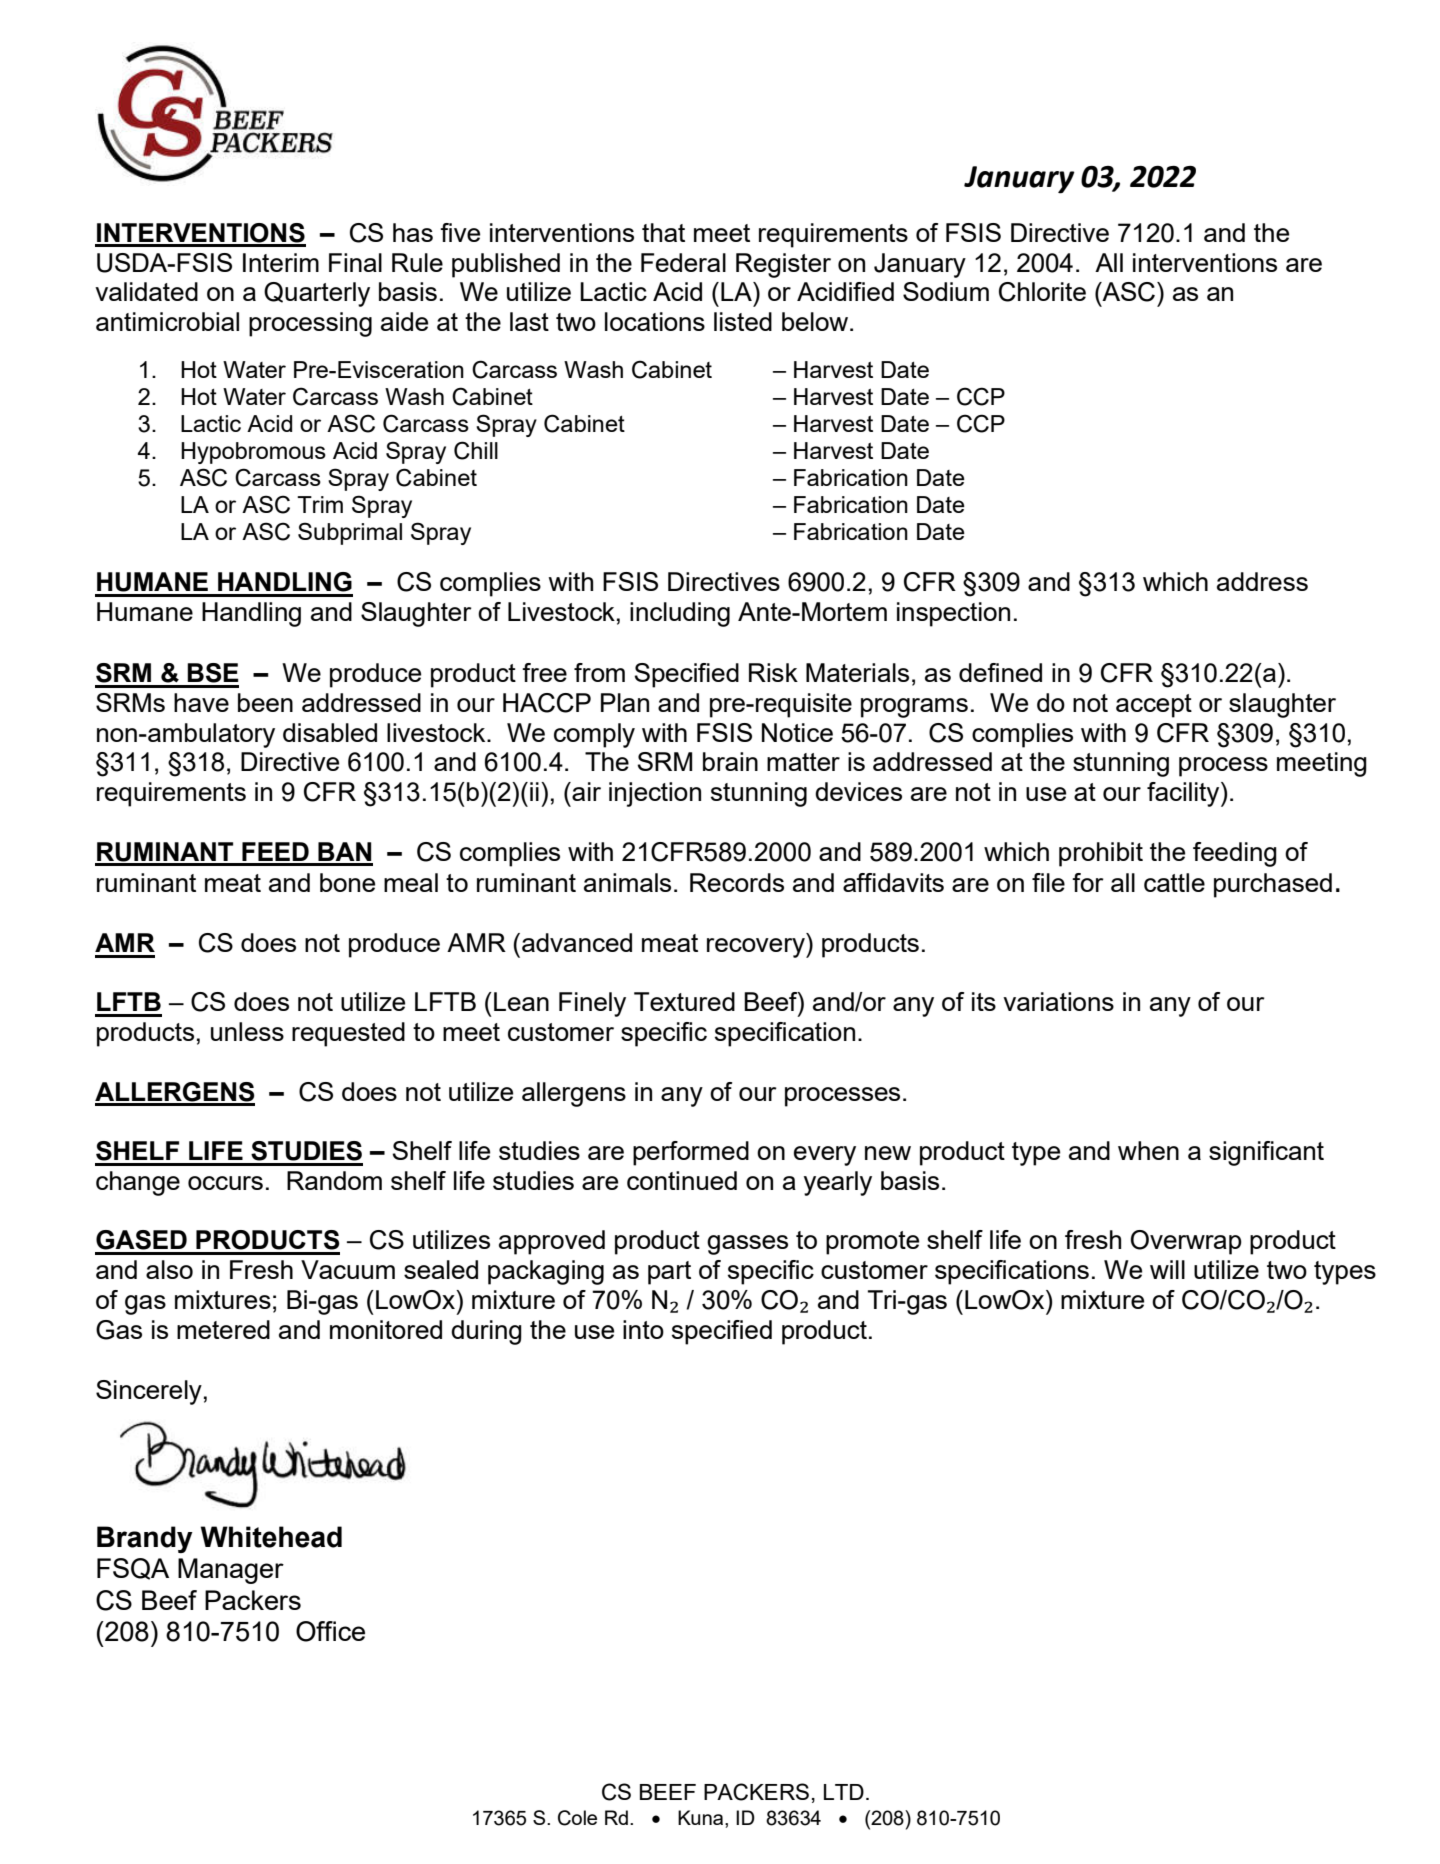  Describe the element at coordinates (1167, 1269) in the screenshot. I see `will` at that location.
